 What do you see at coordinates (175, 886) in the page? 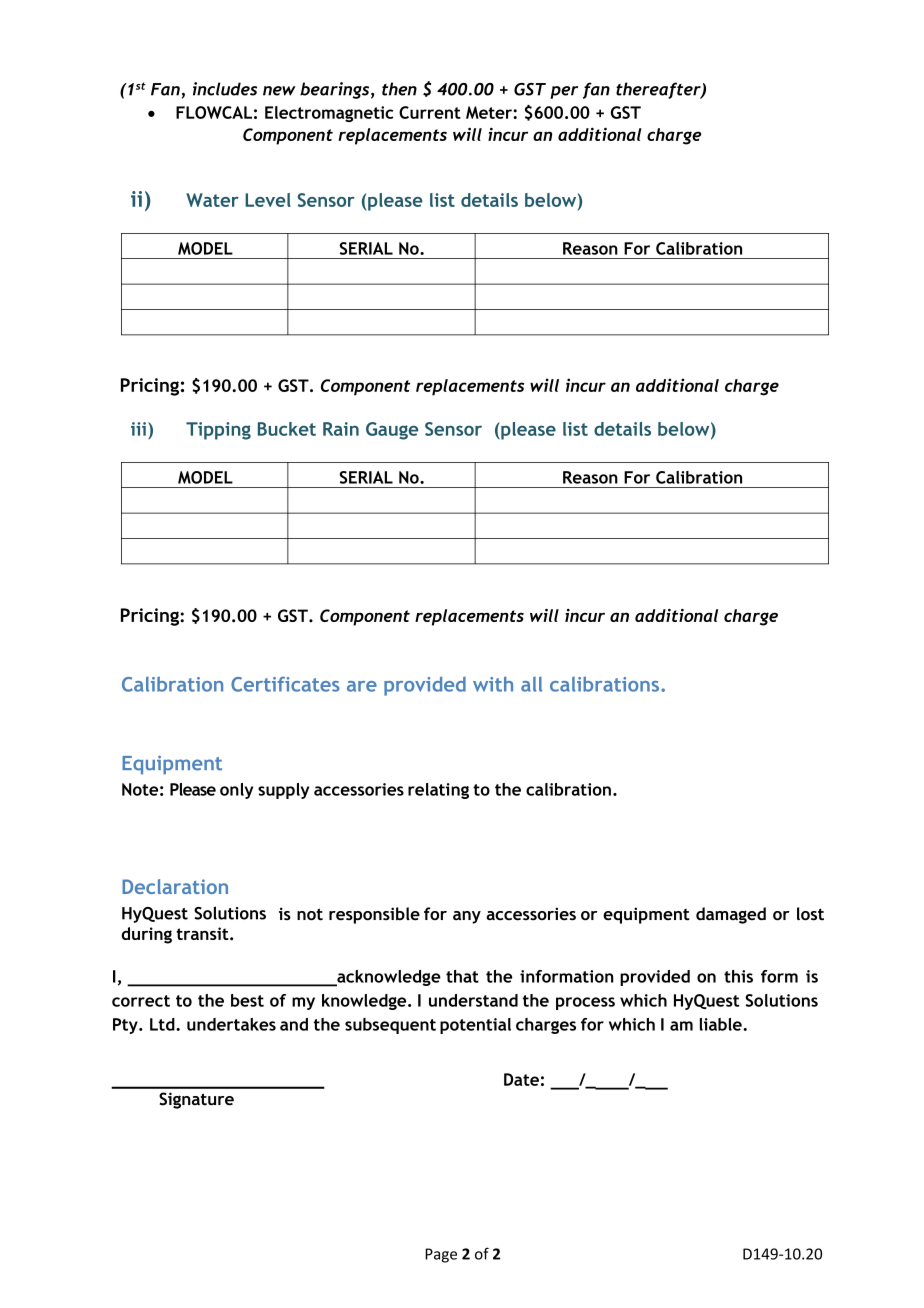
I see `Declaration` at bounding box center [175, 886].
